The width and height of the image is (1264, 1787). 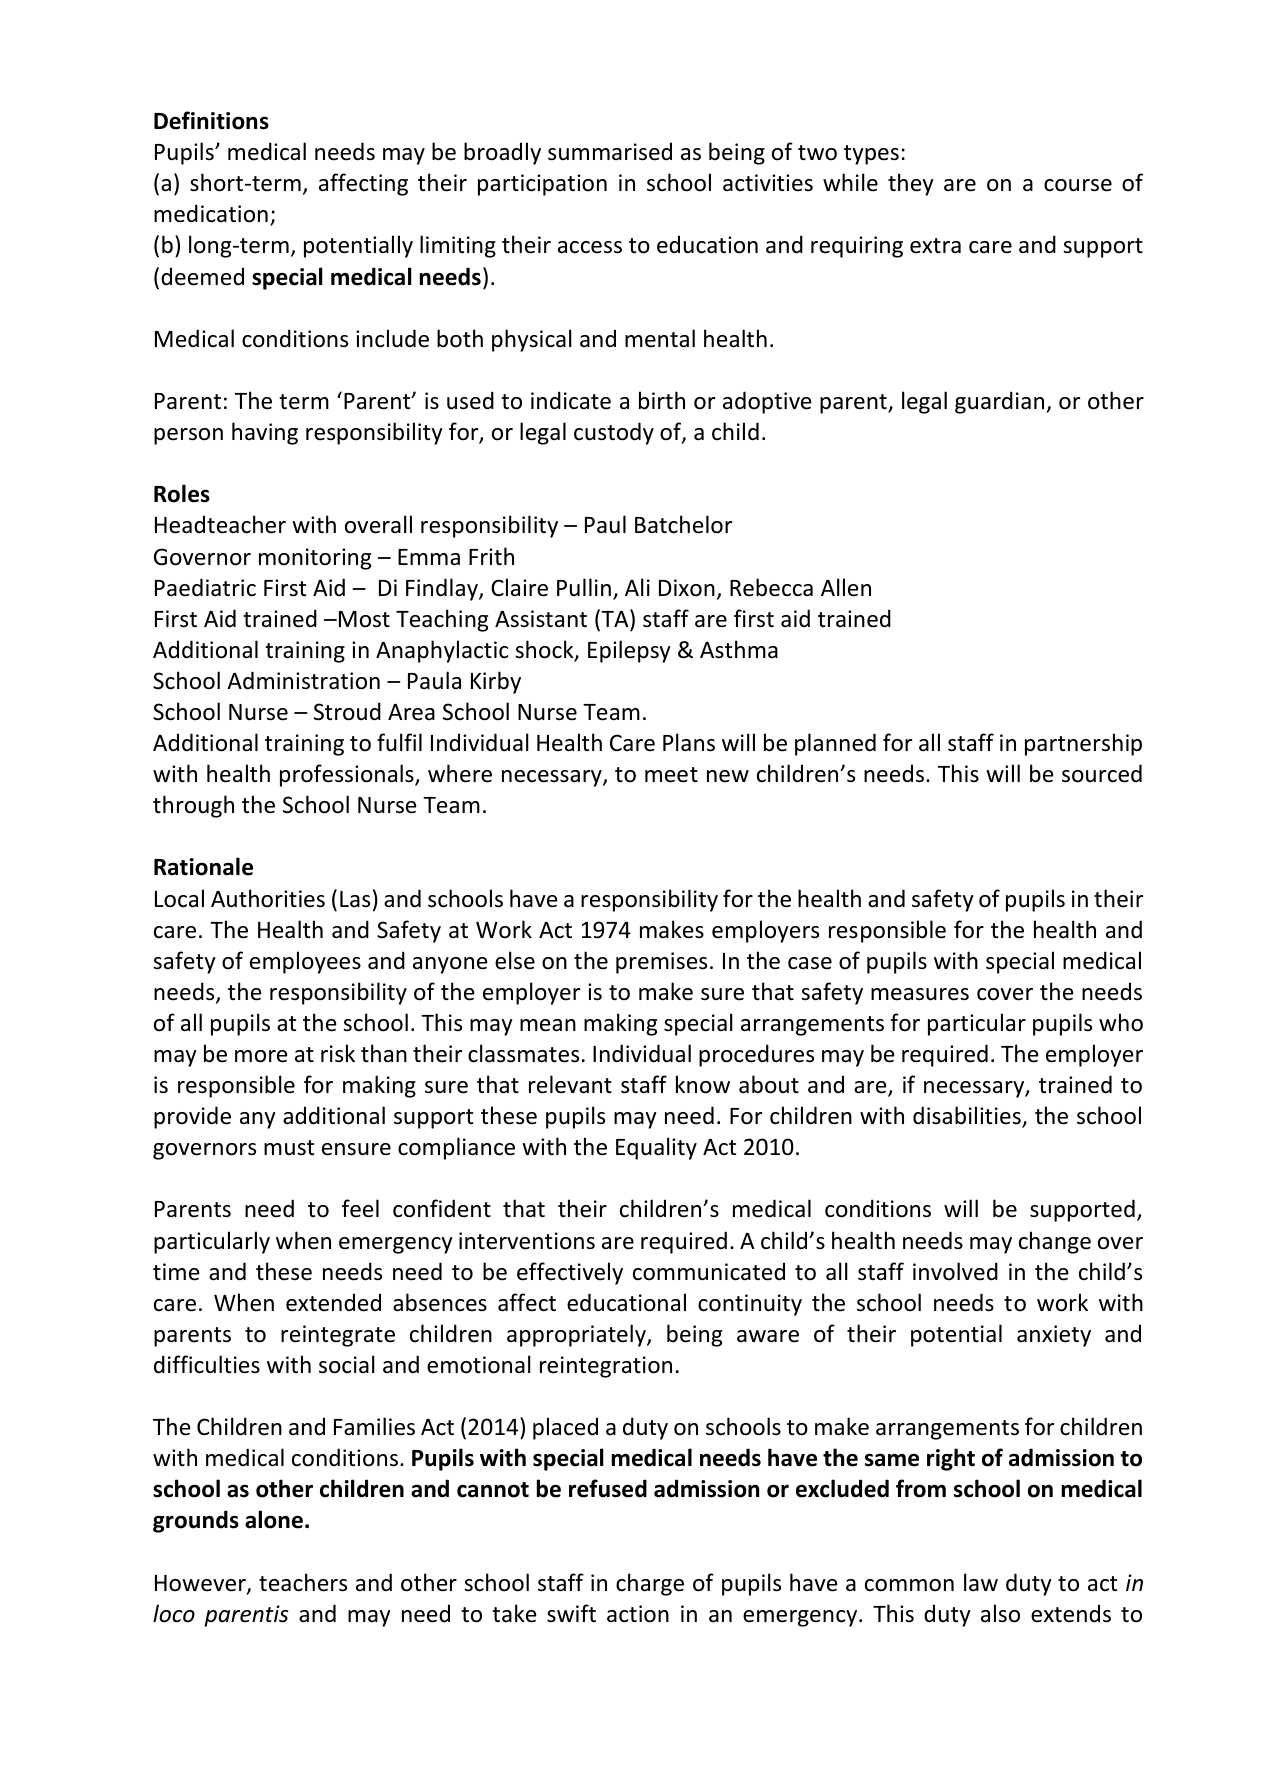 What do you see at coordinates (1078, 185) in the image?
I see `course` at bounding box center [1078, 185].
